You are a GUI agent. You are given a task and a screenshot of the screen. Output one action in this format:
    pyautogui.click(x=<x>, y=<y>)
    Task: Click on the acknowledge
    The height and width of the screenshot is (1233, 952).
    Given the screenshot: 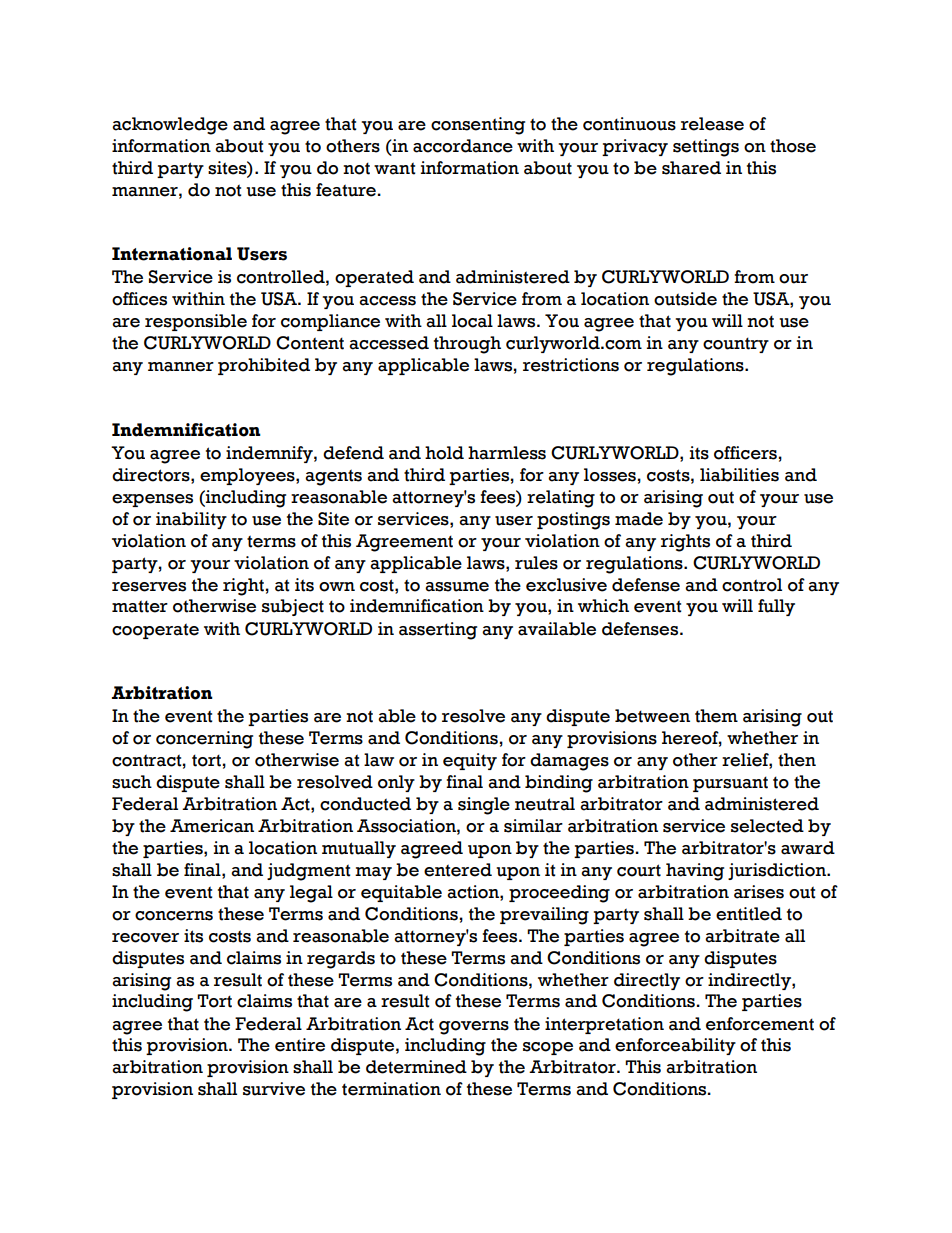 What is the action you would take?
    pyautogui.click(x=170, y=126)
